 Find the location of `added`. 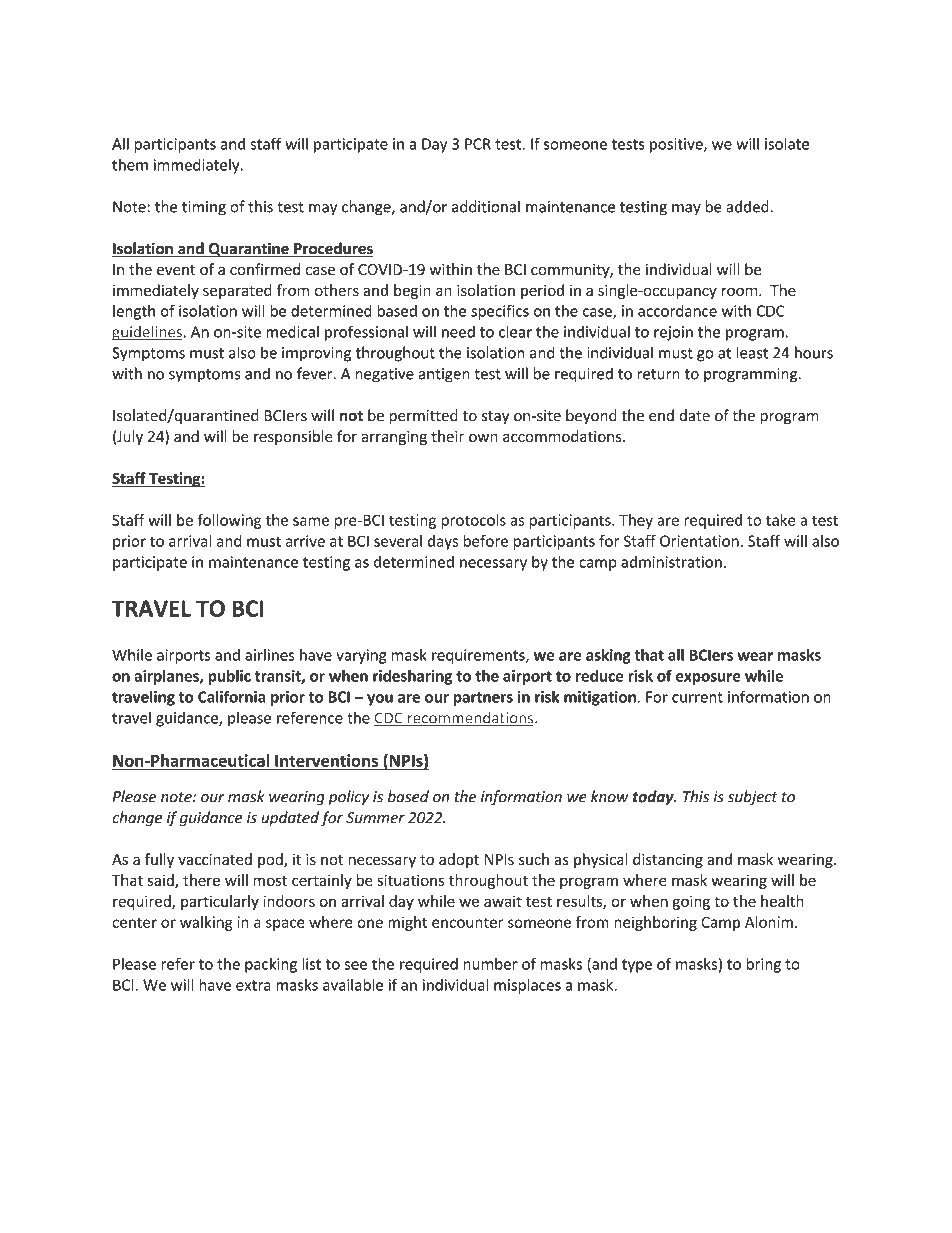

added is located at coordinates (747, 206).
